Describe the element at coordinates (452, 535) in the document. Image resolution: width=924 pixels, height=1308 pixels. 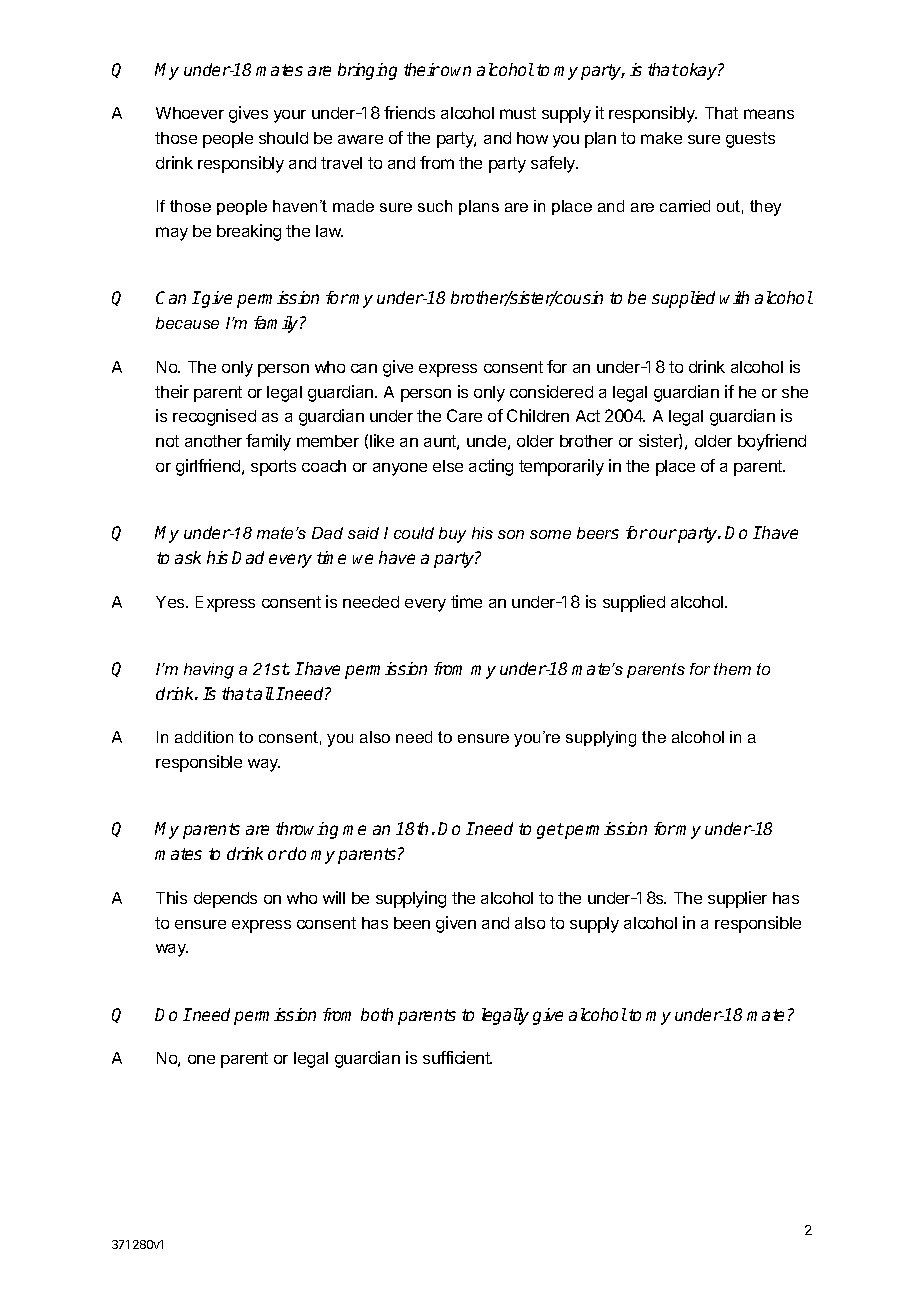
I see `buy` at that location.
